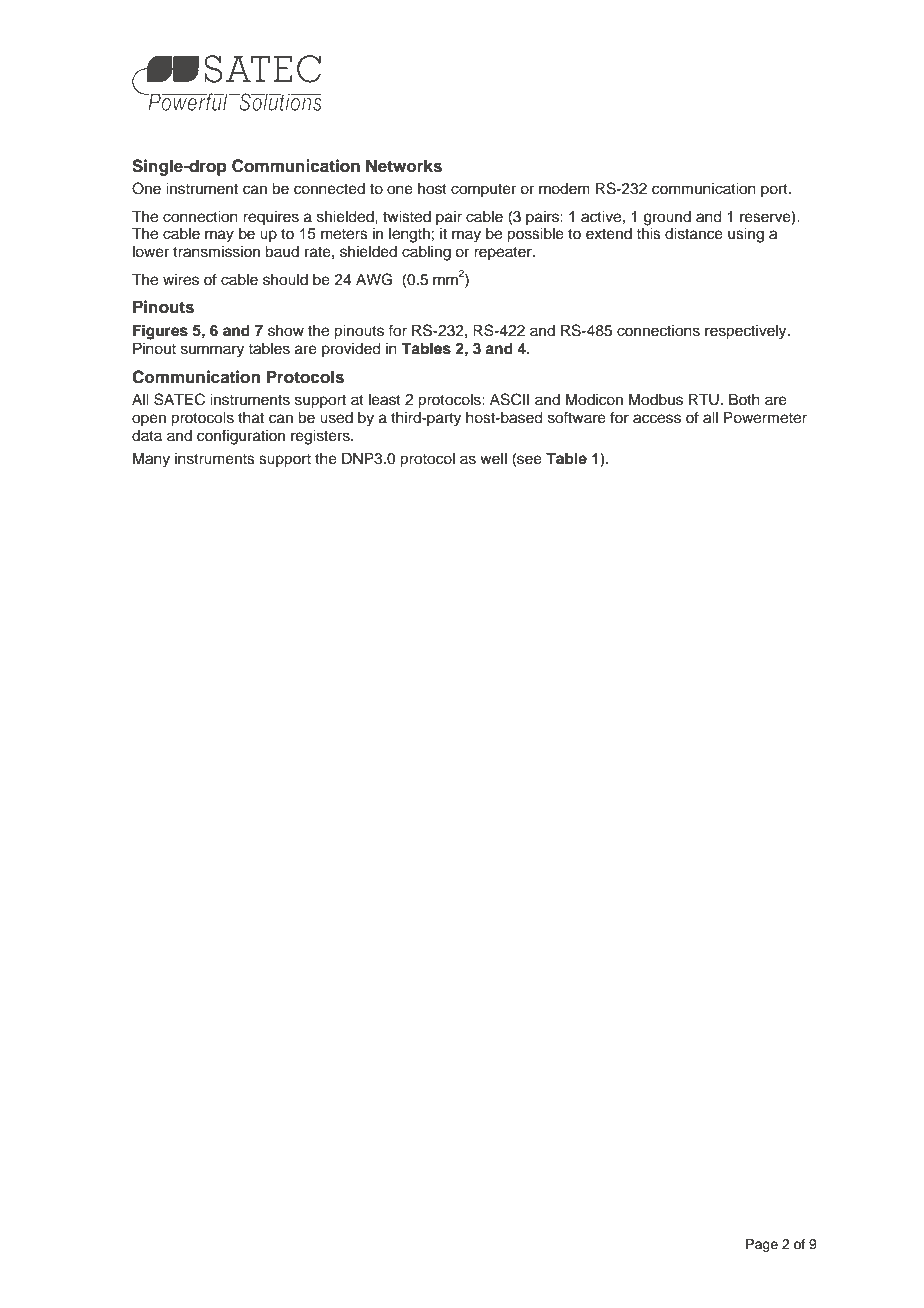  I want to click on registers, so click(321, 437).
